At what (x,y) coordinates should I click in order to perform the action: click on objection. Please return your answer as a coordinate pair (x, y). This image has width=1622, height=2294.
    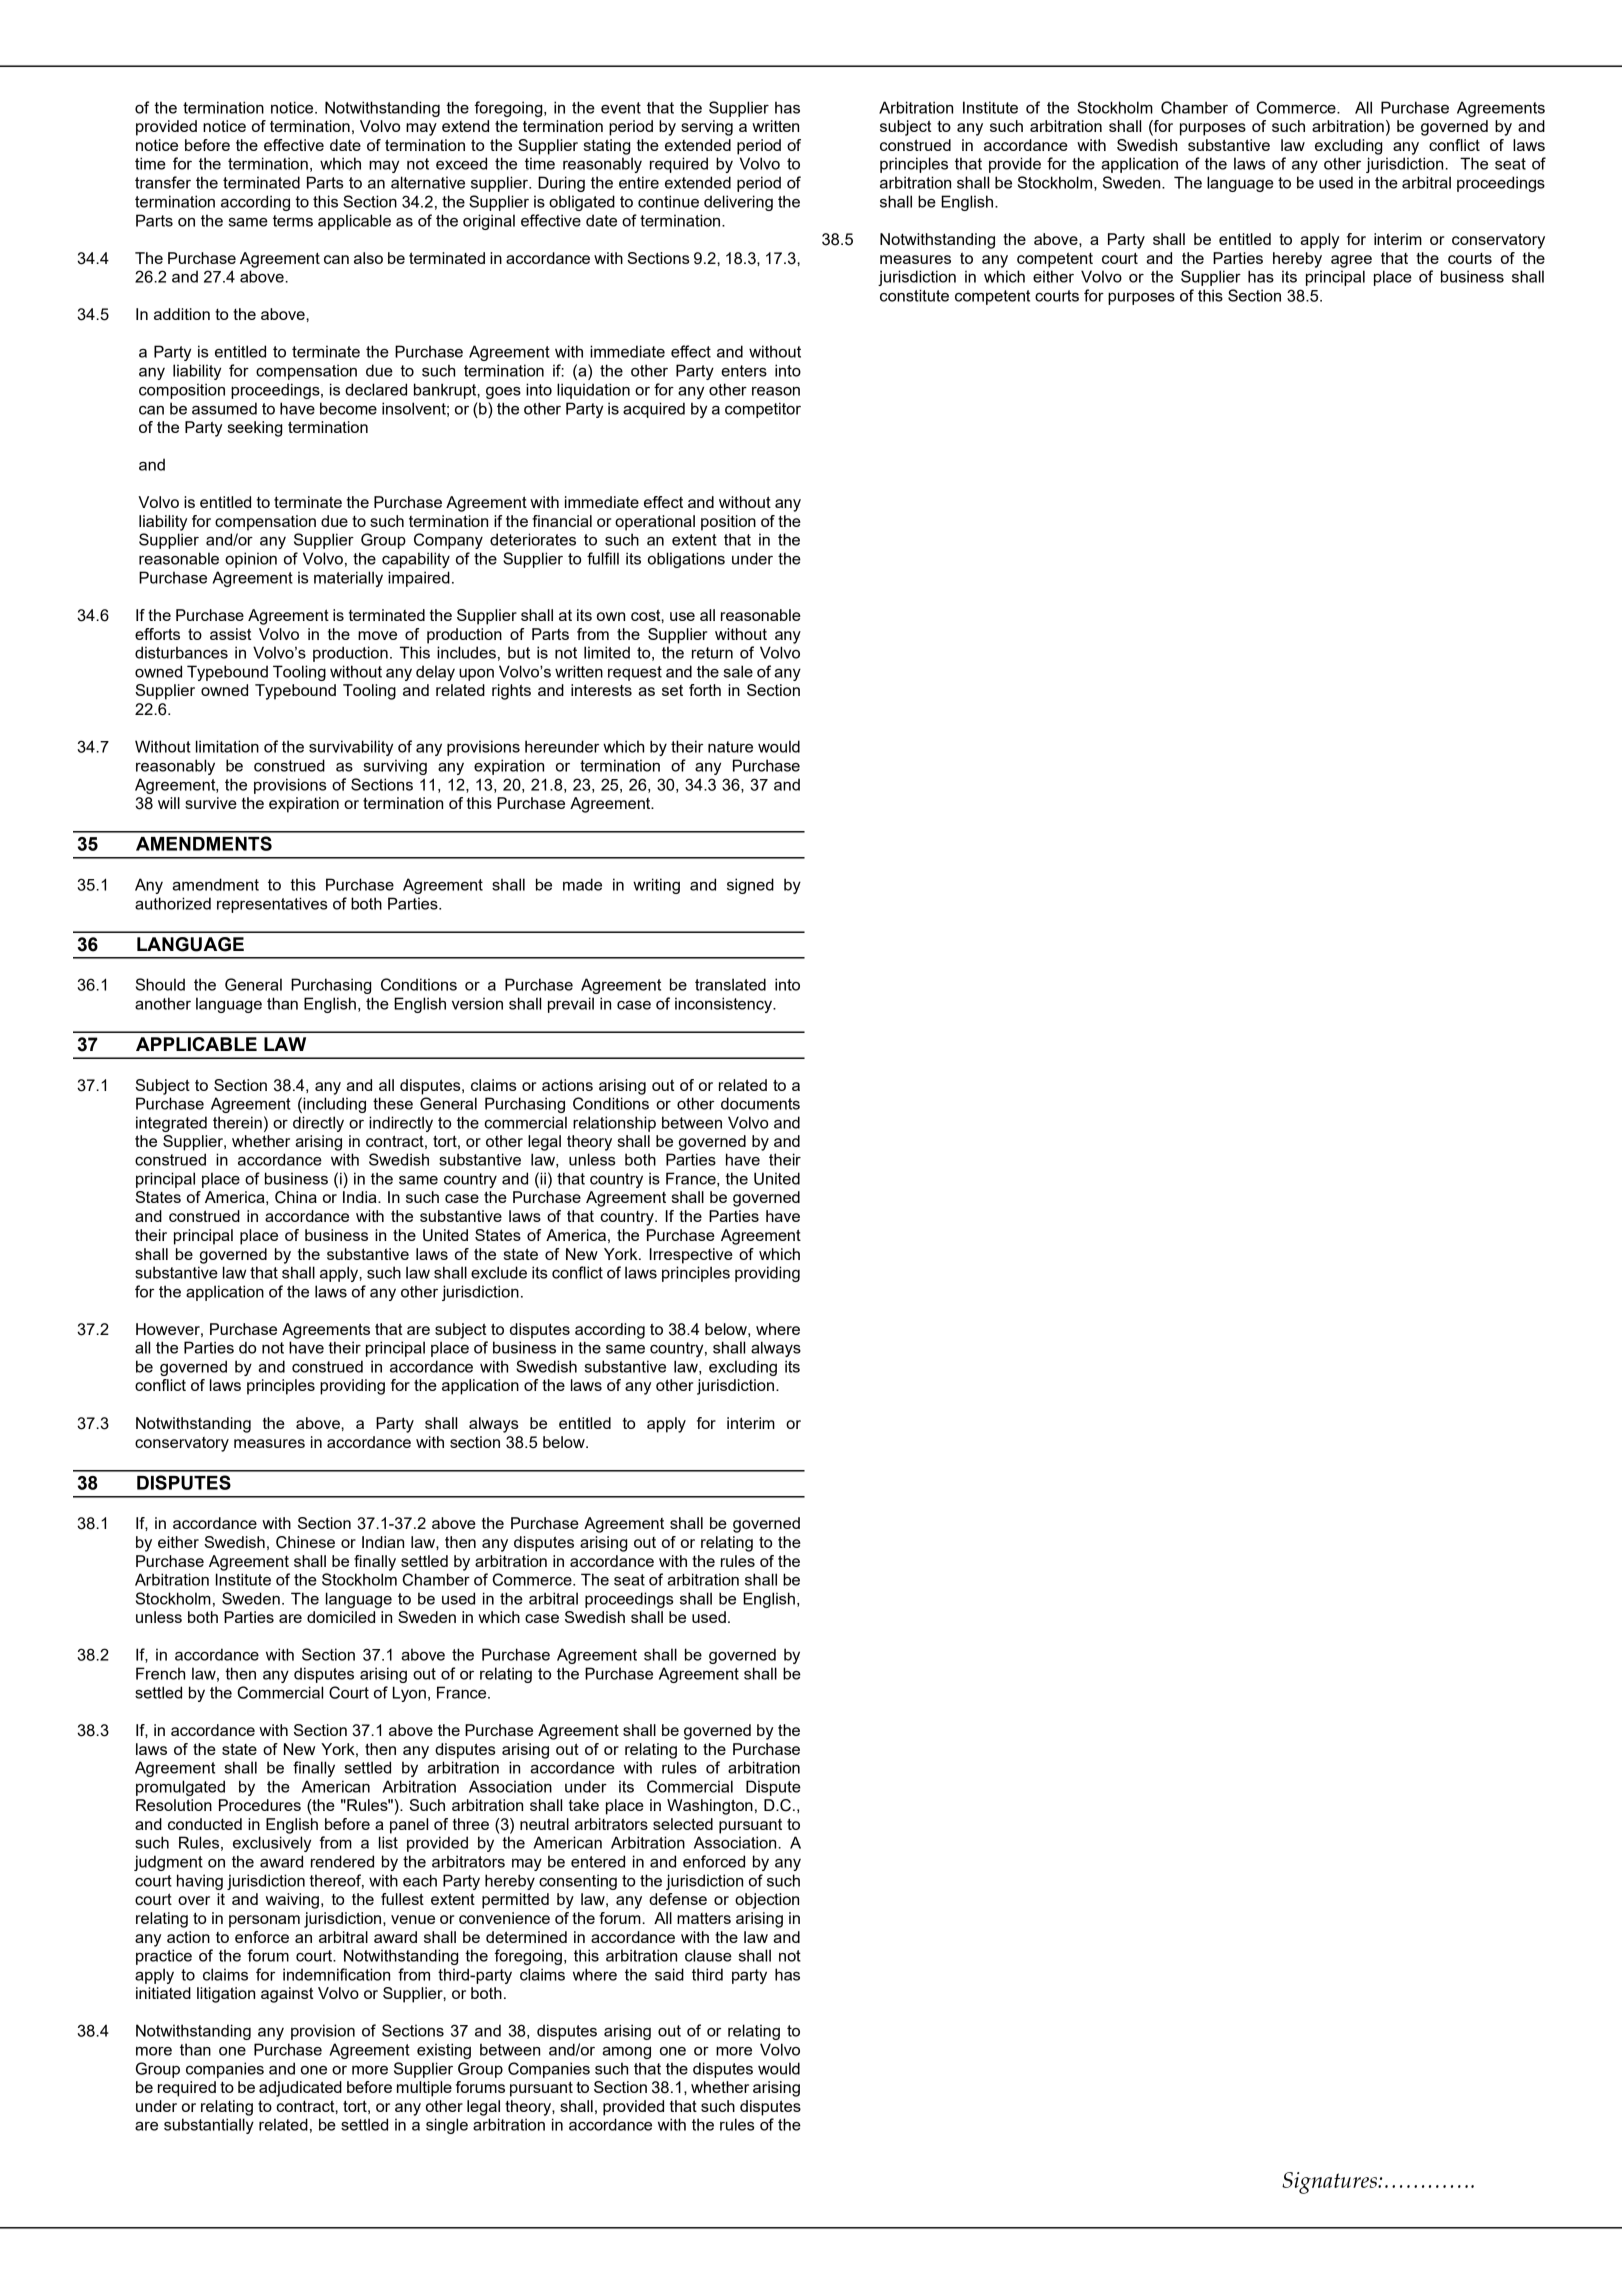
    Looking at the image, I should click on (767, 1901).
